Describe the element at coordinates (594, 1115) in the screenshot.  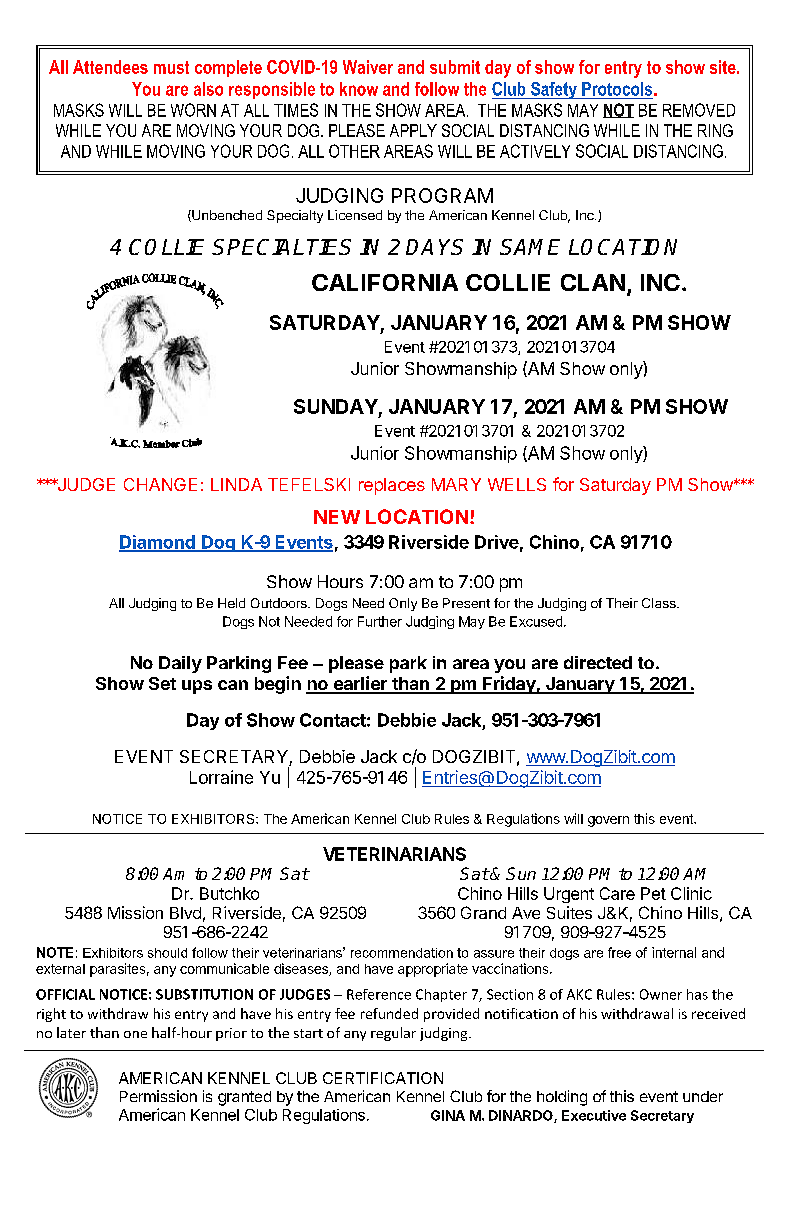
I see `Executive` at that location.
